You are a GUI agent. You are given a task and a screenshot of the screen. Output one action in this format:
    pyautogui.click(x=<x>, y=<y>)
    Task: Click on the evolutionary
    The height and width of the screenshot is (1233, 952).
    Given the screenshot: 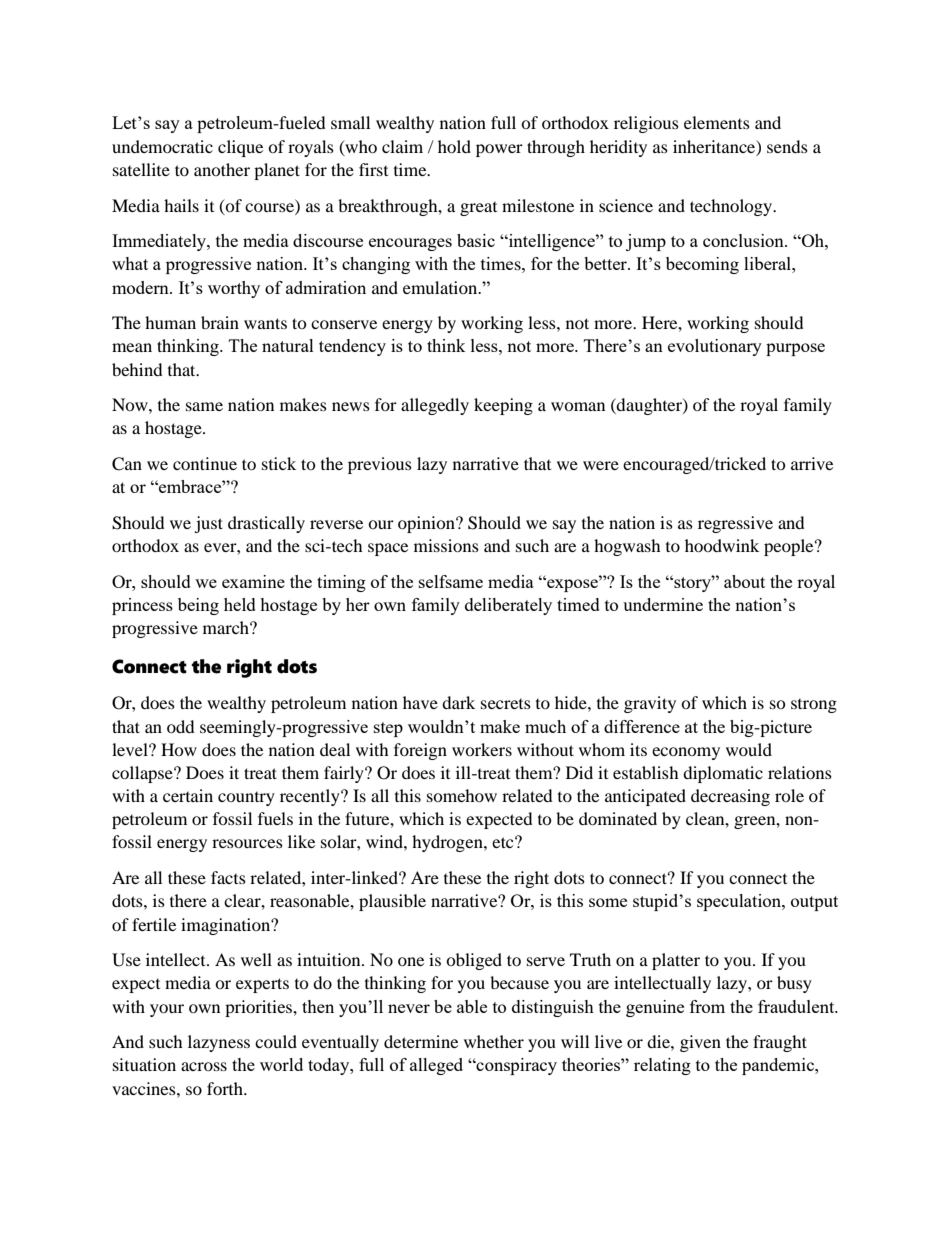 What is the action you would take?
    pyautogui.click(x=715, y=347)
